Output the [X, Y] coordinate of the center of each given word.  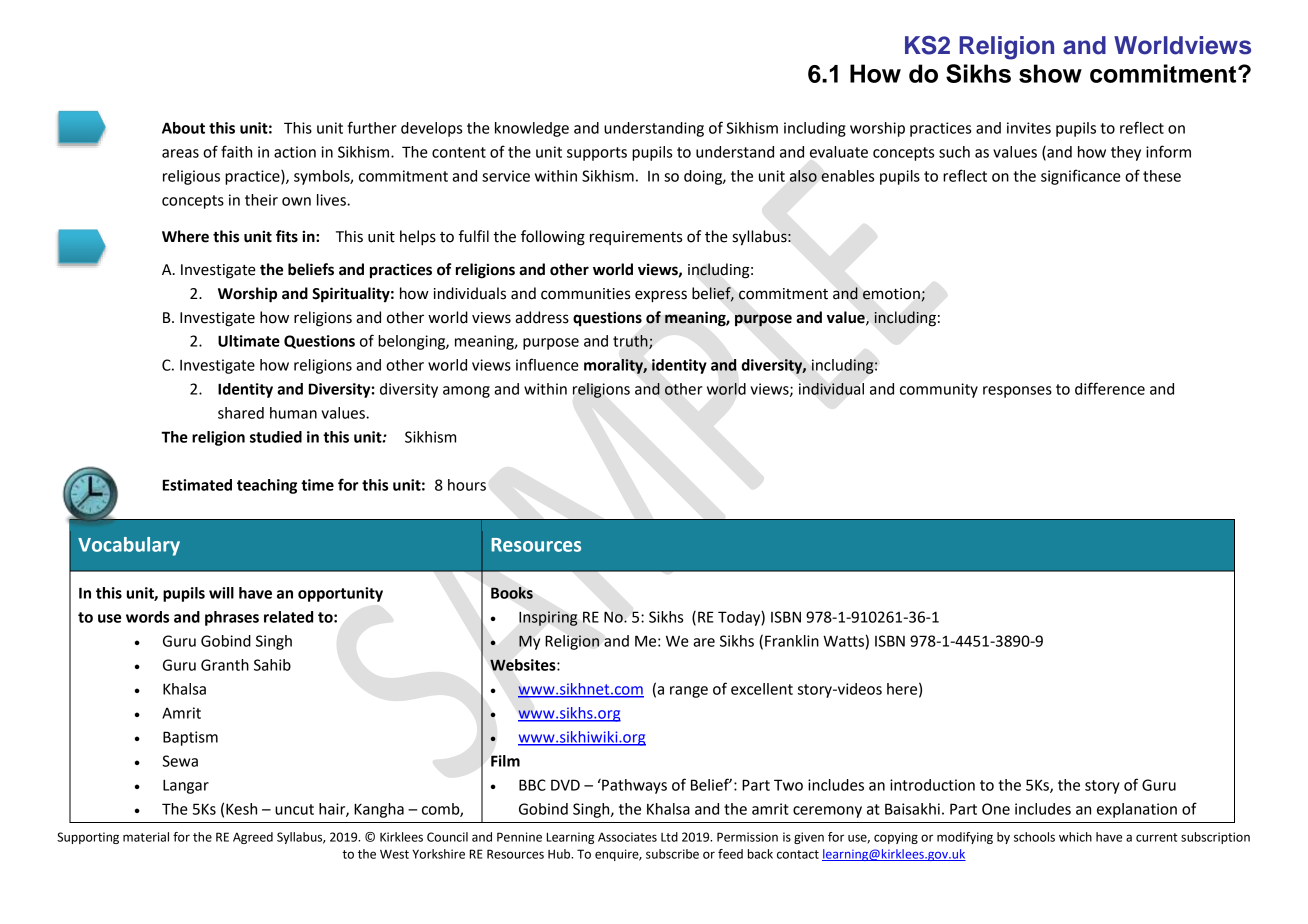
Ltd [669, 837]
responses [1017, 392]
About [183, 128]
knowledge [532, 129]
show [1050, 73]
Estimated [197, 485]
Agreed [253, 838]
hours [467, 485]
